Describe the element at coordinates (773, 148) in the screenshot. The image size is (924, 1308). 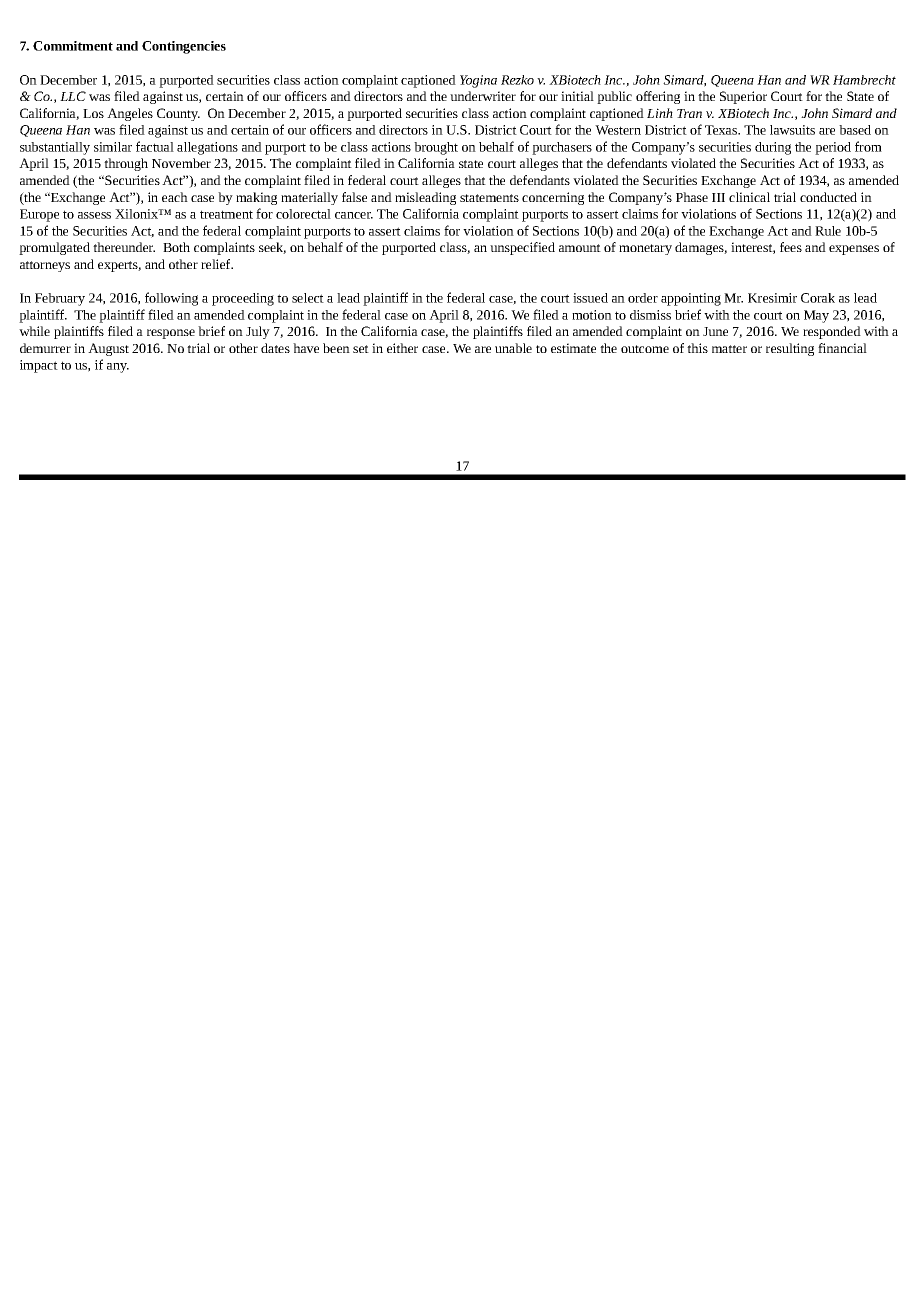
I see `during` at that location.
